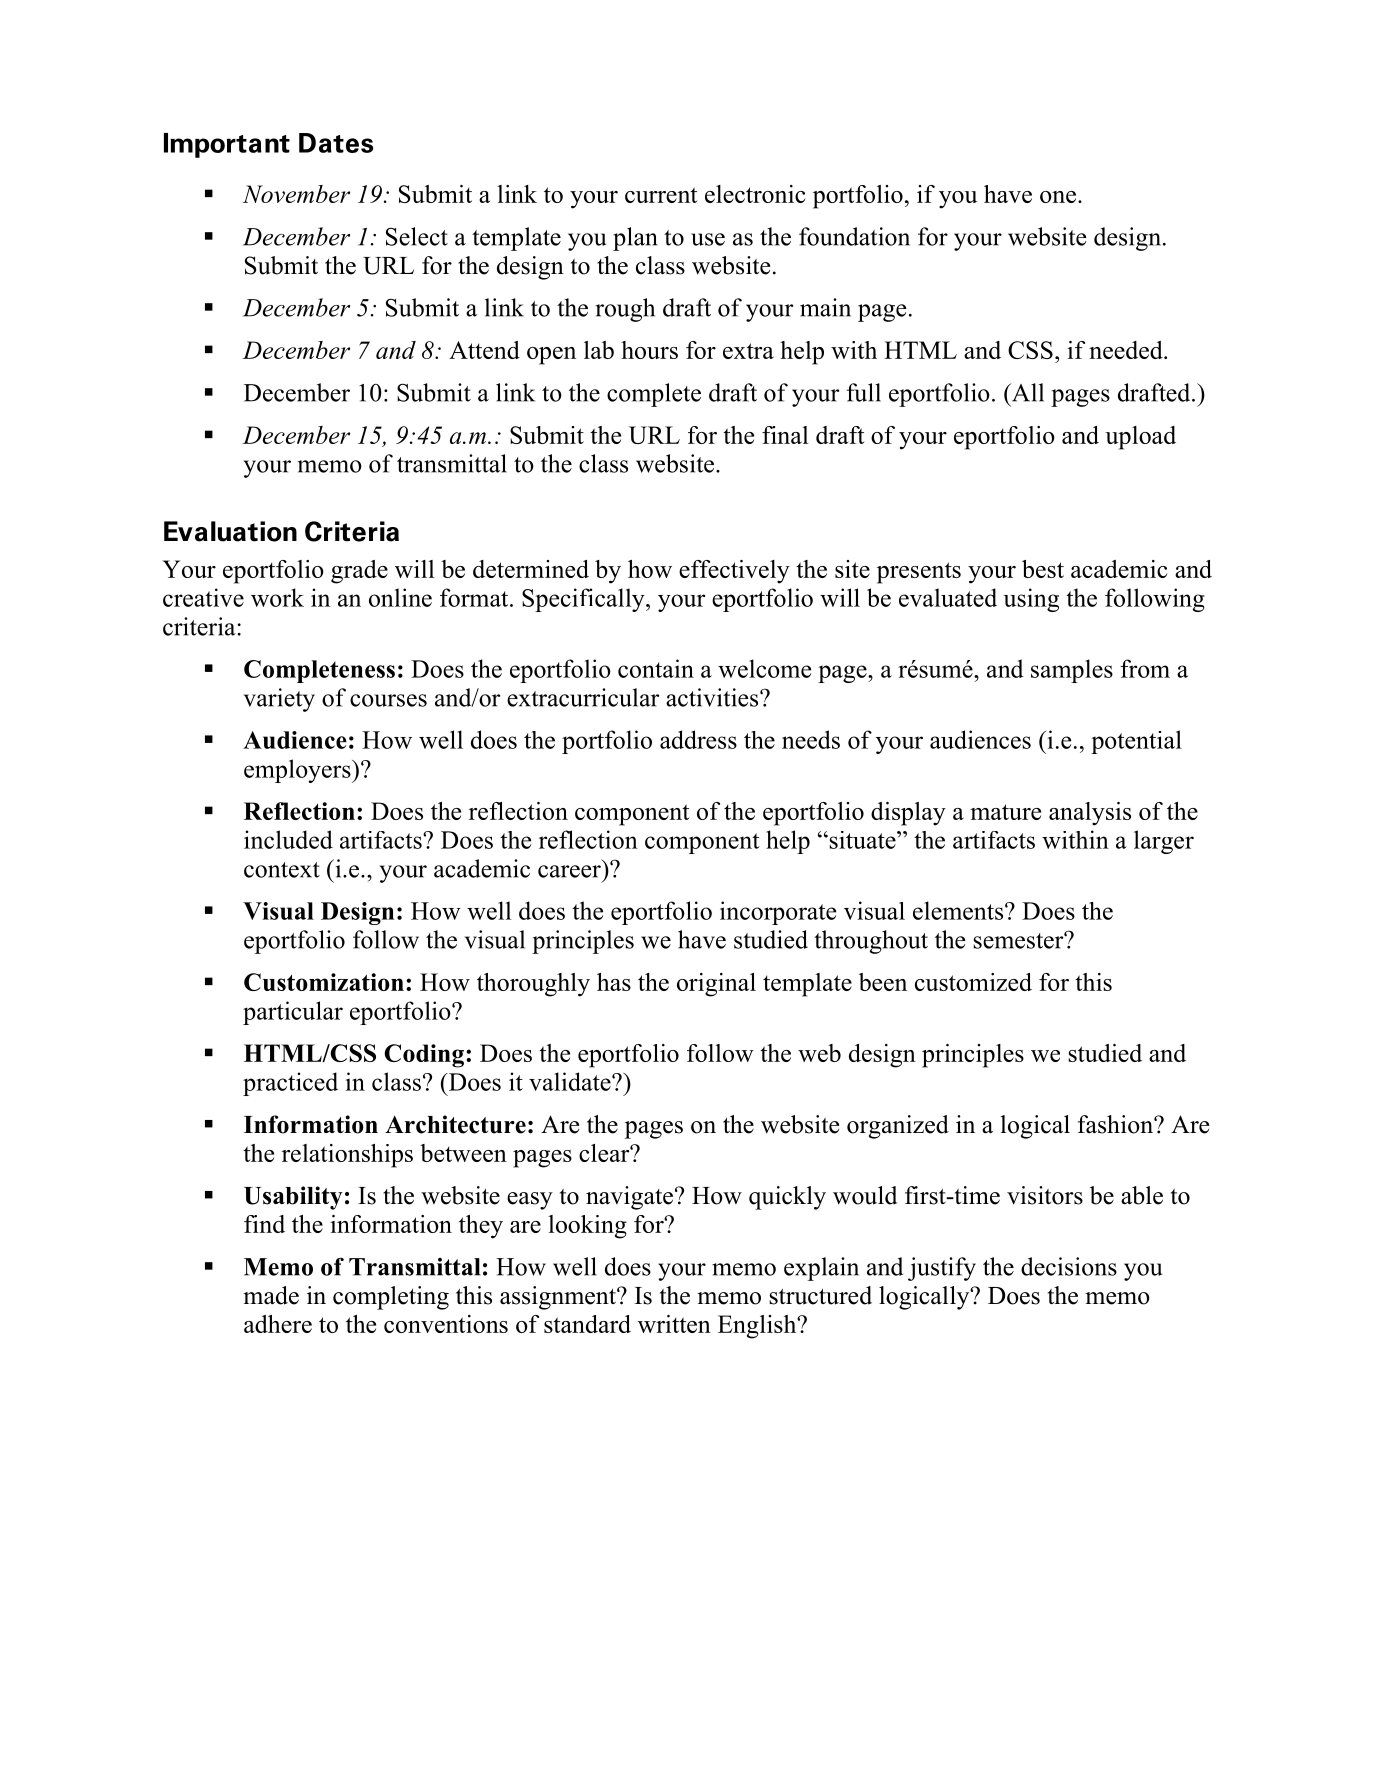  What do you see at coordinates (1136, 742) in the screenshot?
I see `potential` at bounding box center [1136, 742].
